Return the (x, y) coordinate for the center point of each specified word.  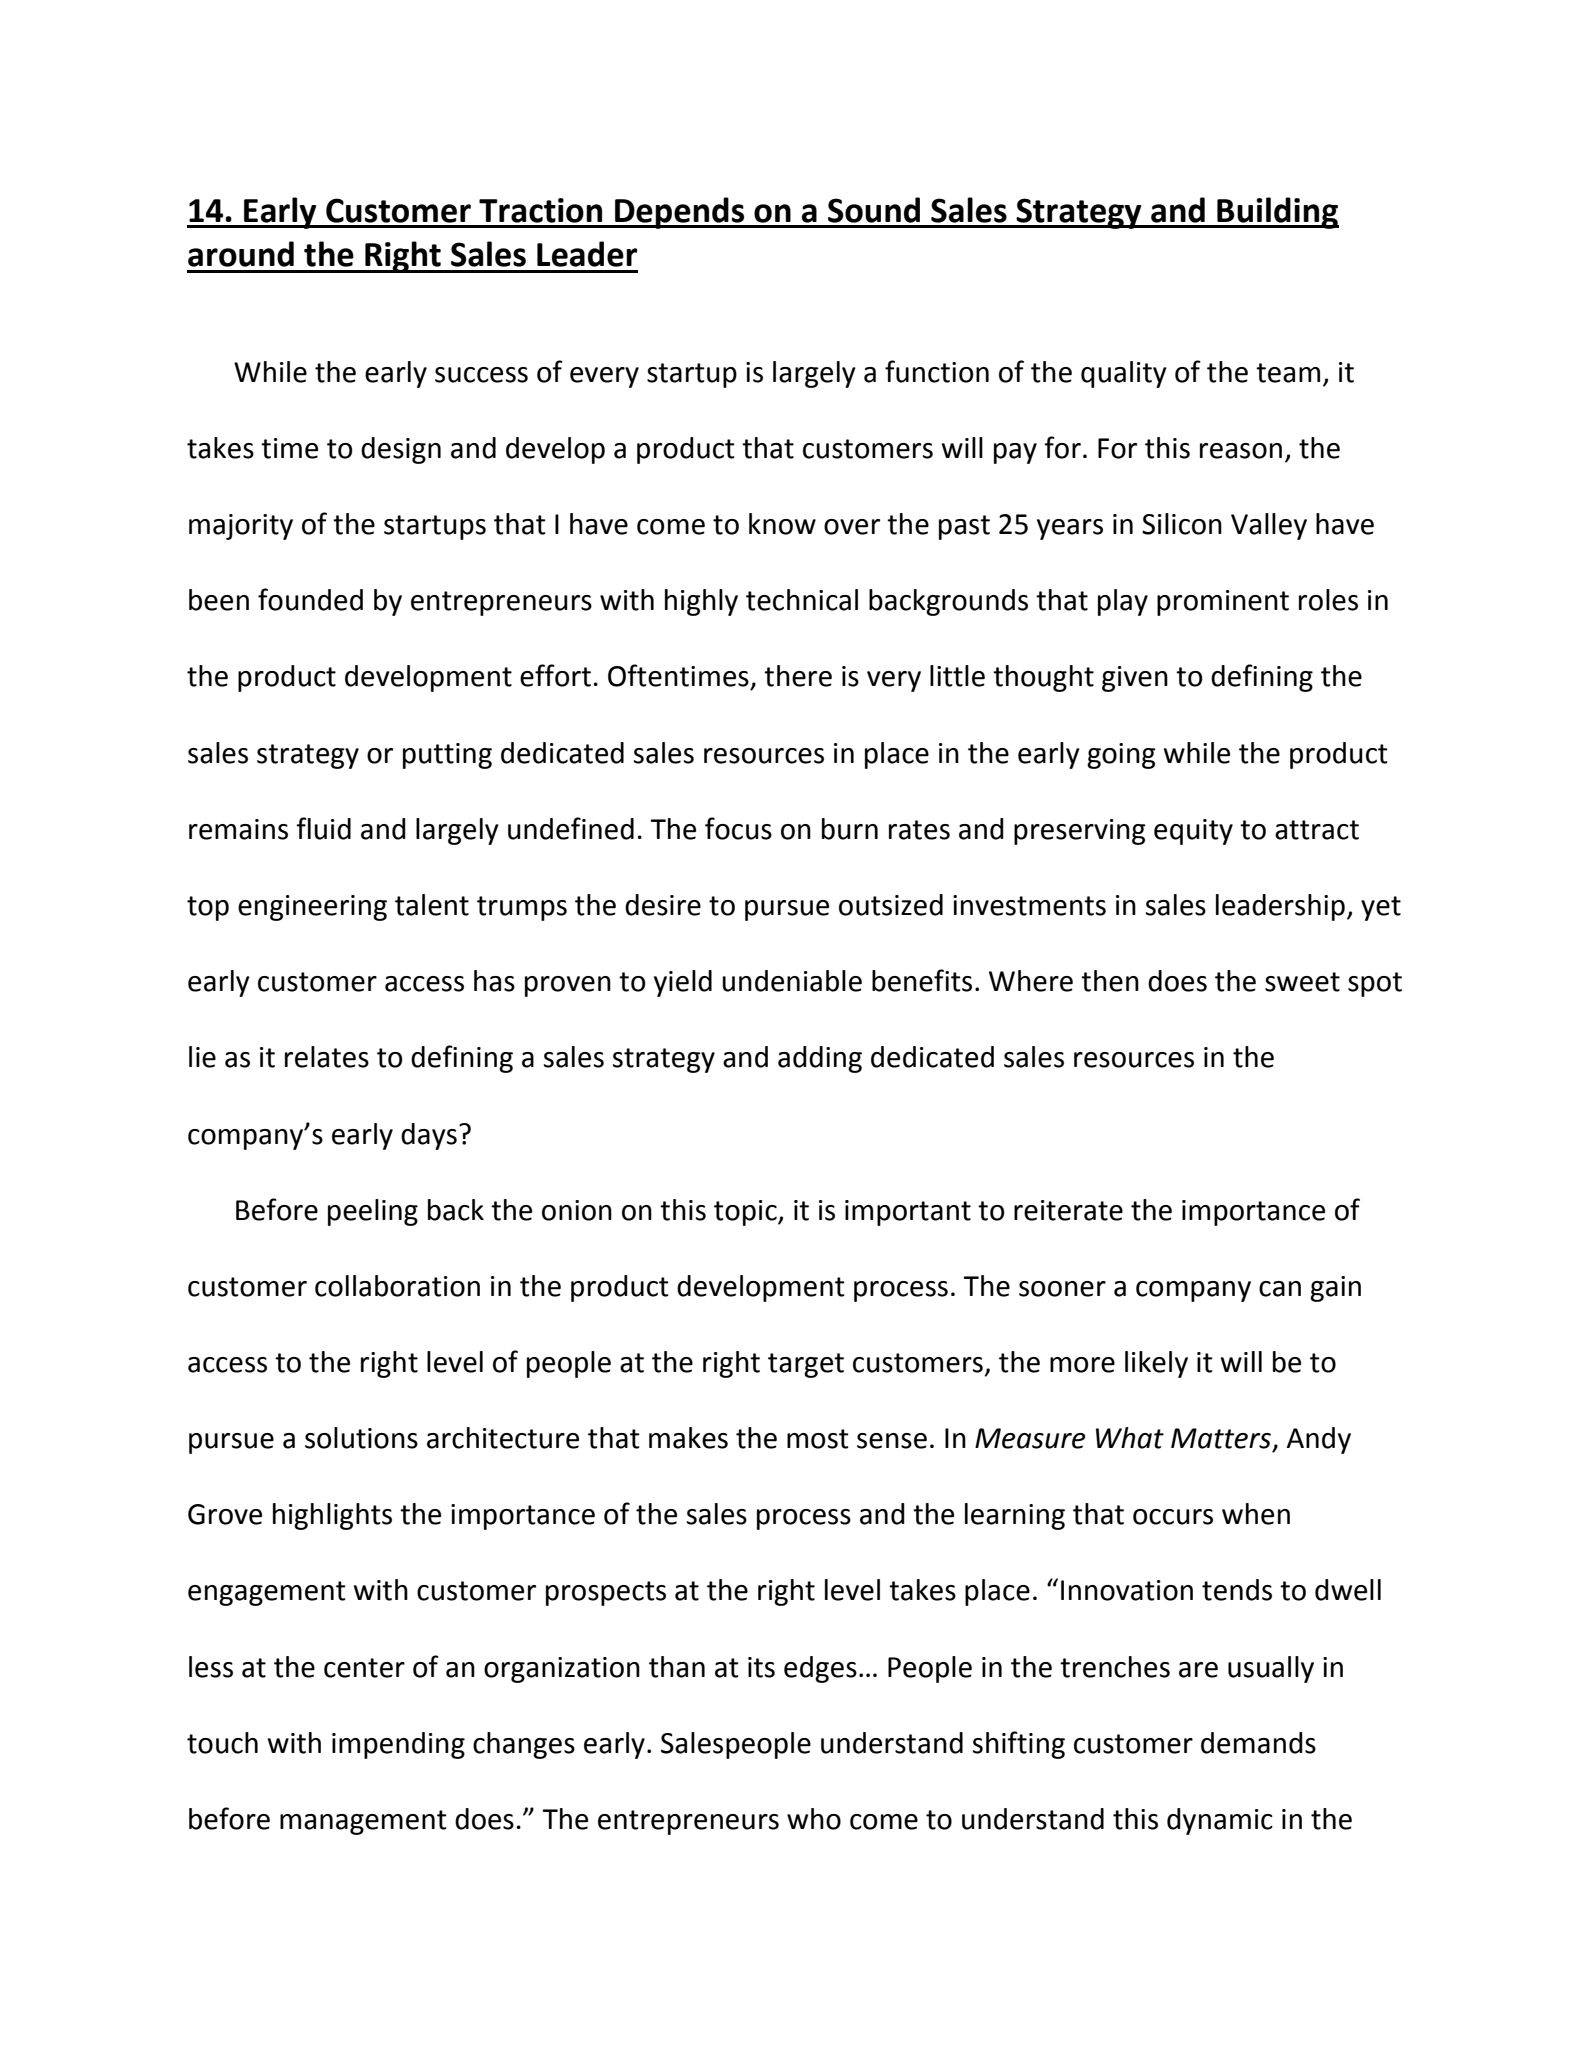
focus (738, 828)
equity (1193, 832)
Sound (874, 210)
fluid (323, 828)
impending (398, 1745)
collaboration (397, 1286)
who (814, 1819)
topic (746, 1213)
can (1280, 1289)
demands (1258, 1743)
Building (1277, 213)
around (241, 254)
